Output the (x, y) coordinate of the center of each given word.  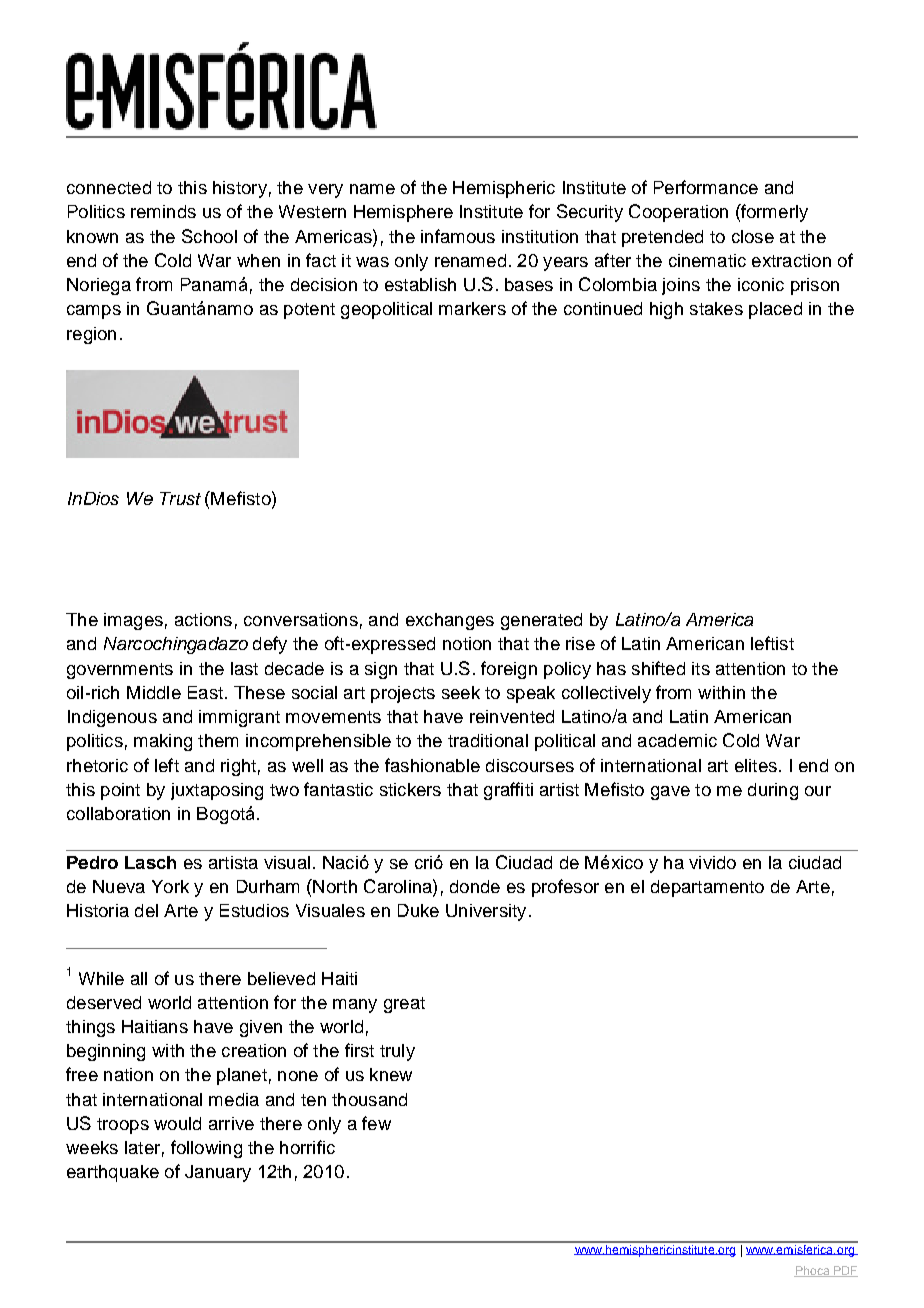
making (163, 742)
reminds (163, 211)
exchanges (450, 621)
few (376, 1123)
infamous (458, 236)
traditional (488, 740)
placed (775, 310)
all (139, 978)
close (753, 236)
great (404, 1005)
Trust (180, 498)
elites (756, 765)
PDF (845, 1271)
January (218, 1173)
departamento (707, 888)
